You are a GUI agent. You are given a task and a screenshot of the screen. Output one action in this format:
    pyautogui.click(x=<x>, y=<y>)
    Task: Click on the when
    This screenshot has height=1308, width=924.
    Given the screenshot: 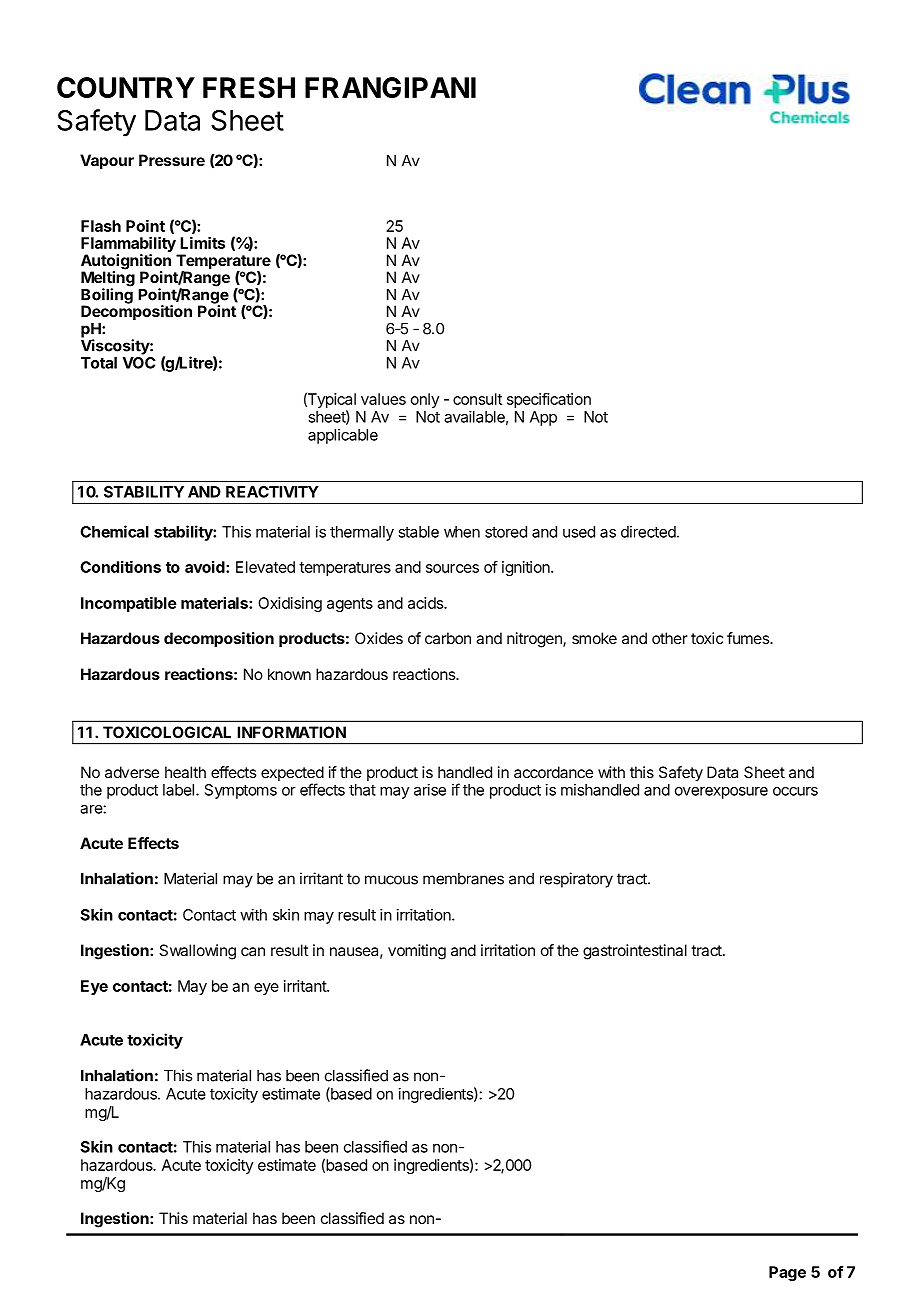 What is the action you would take?
    pyautogui.click(x=462, y=532)
